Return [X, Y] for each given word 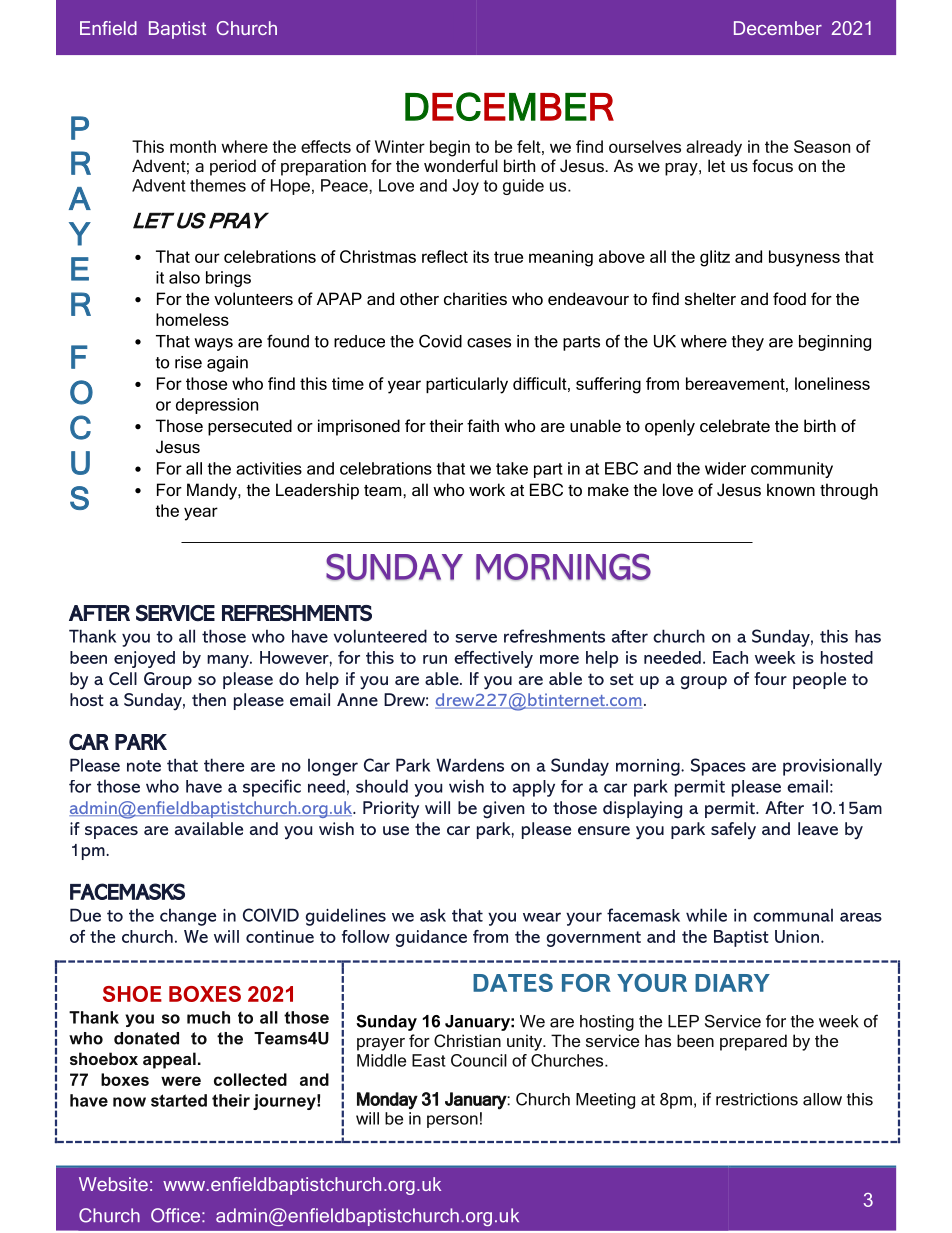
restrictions [757, 1099]
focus [772, 165]
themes [218, 185]
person [452, 1121]
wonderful [461, 165]
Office [175, 1215]
